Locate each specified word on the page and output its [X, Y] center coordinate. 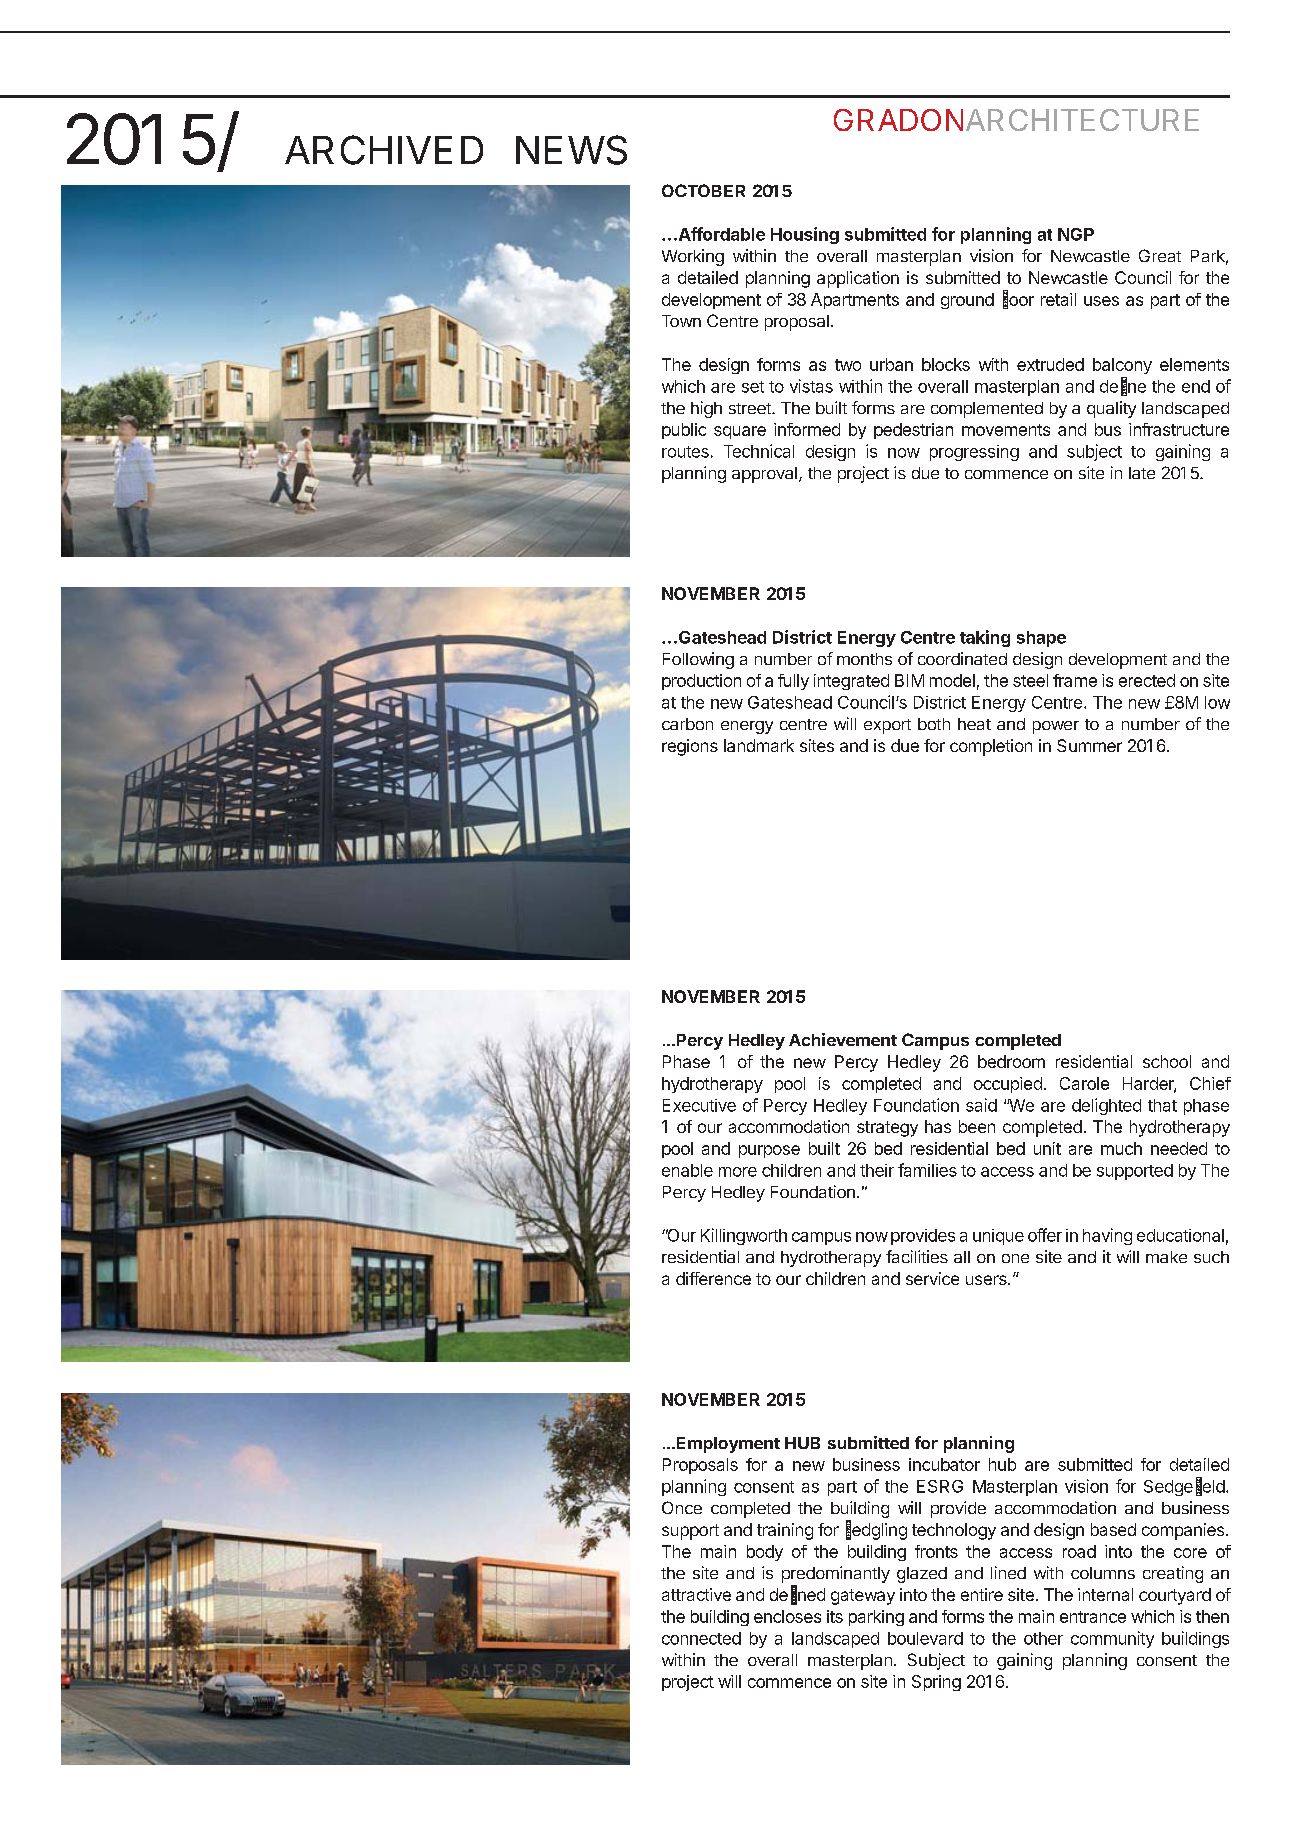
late [1142, 473]
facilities [917, 1256]
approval [764, 475]
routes [685, 452]
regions [690, 747]
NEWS [571, 150]
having [1107, 1236]
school [1167, 1061]
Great [1160, 255]
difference [713, 1278]
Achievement [843, 1039]
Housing [805, 235]
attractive [696, 1594]
